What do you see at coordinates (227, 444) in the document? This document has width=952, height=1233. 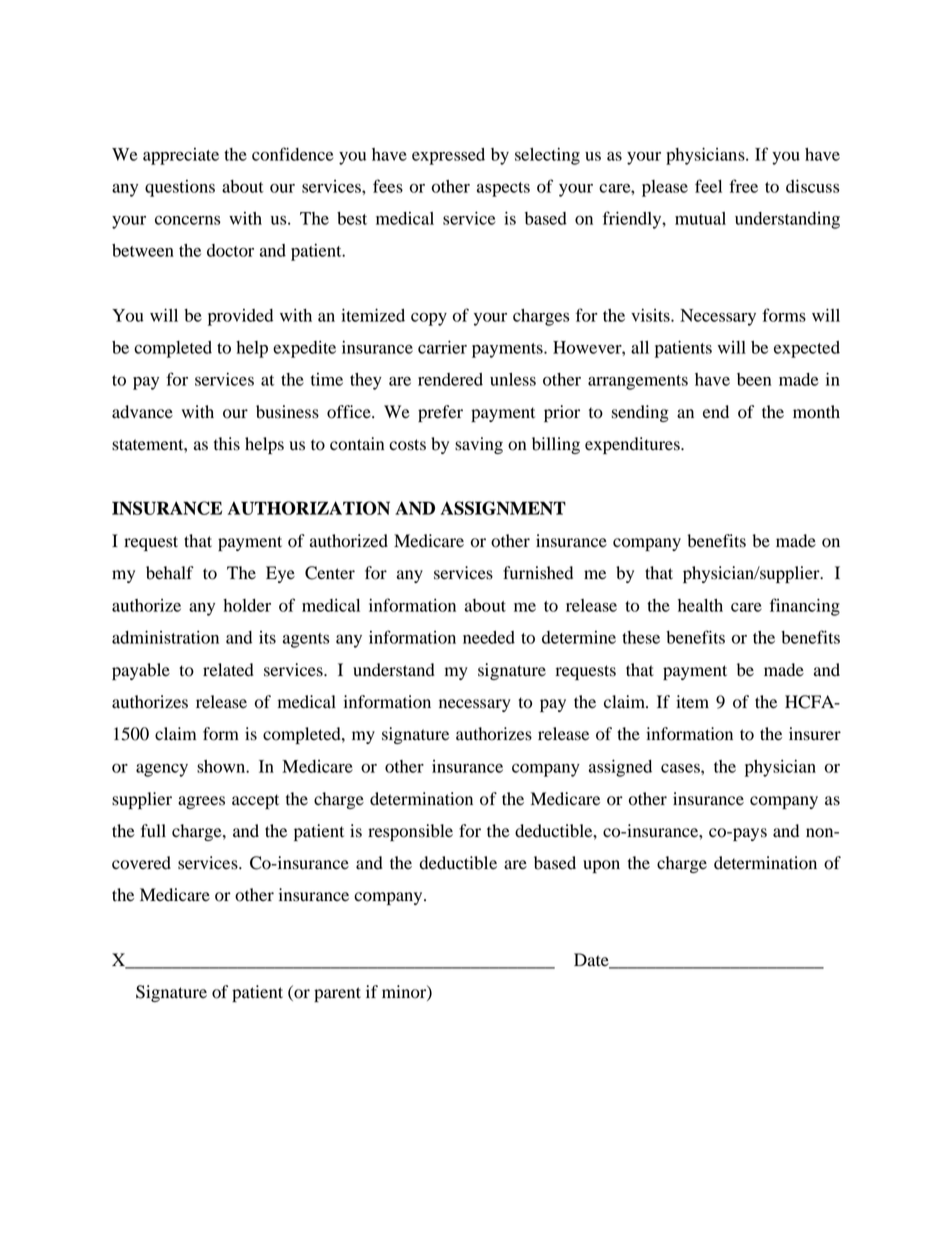 I see `this` at bounding box center [227, 444].
